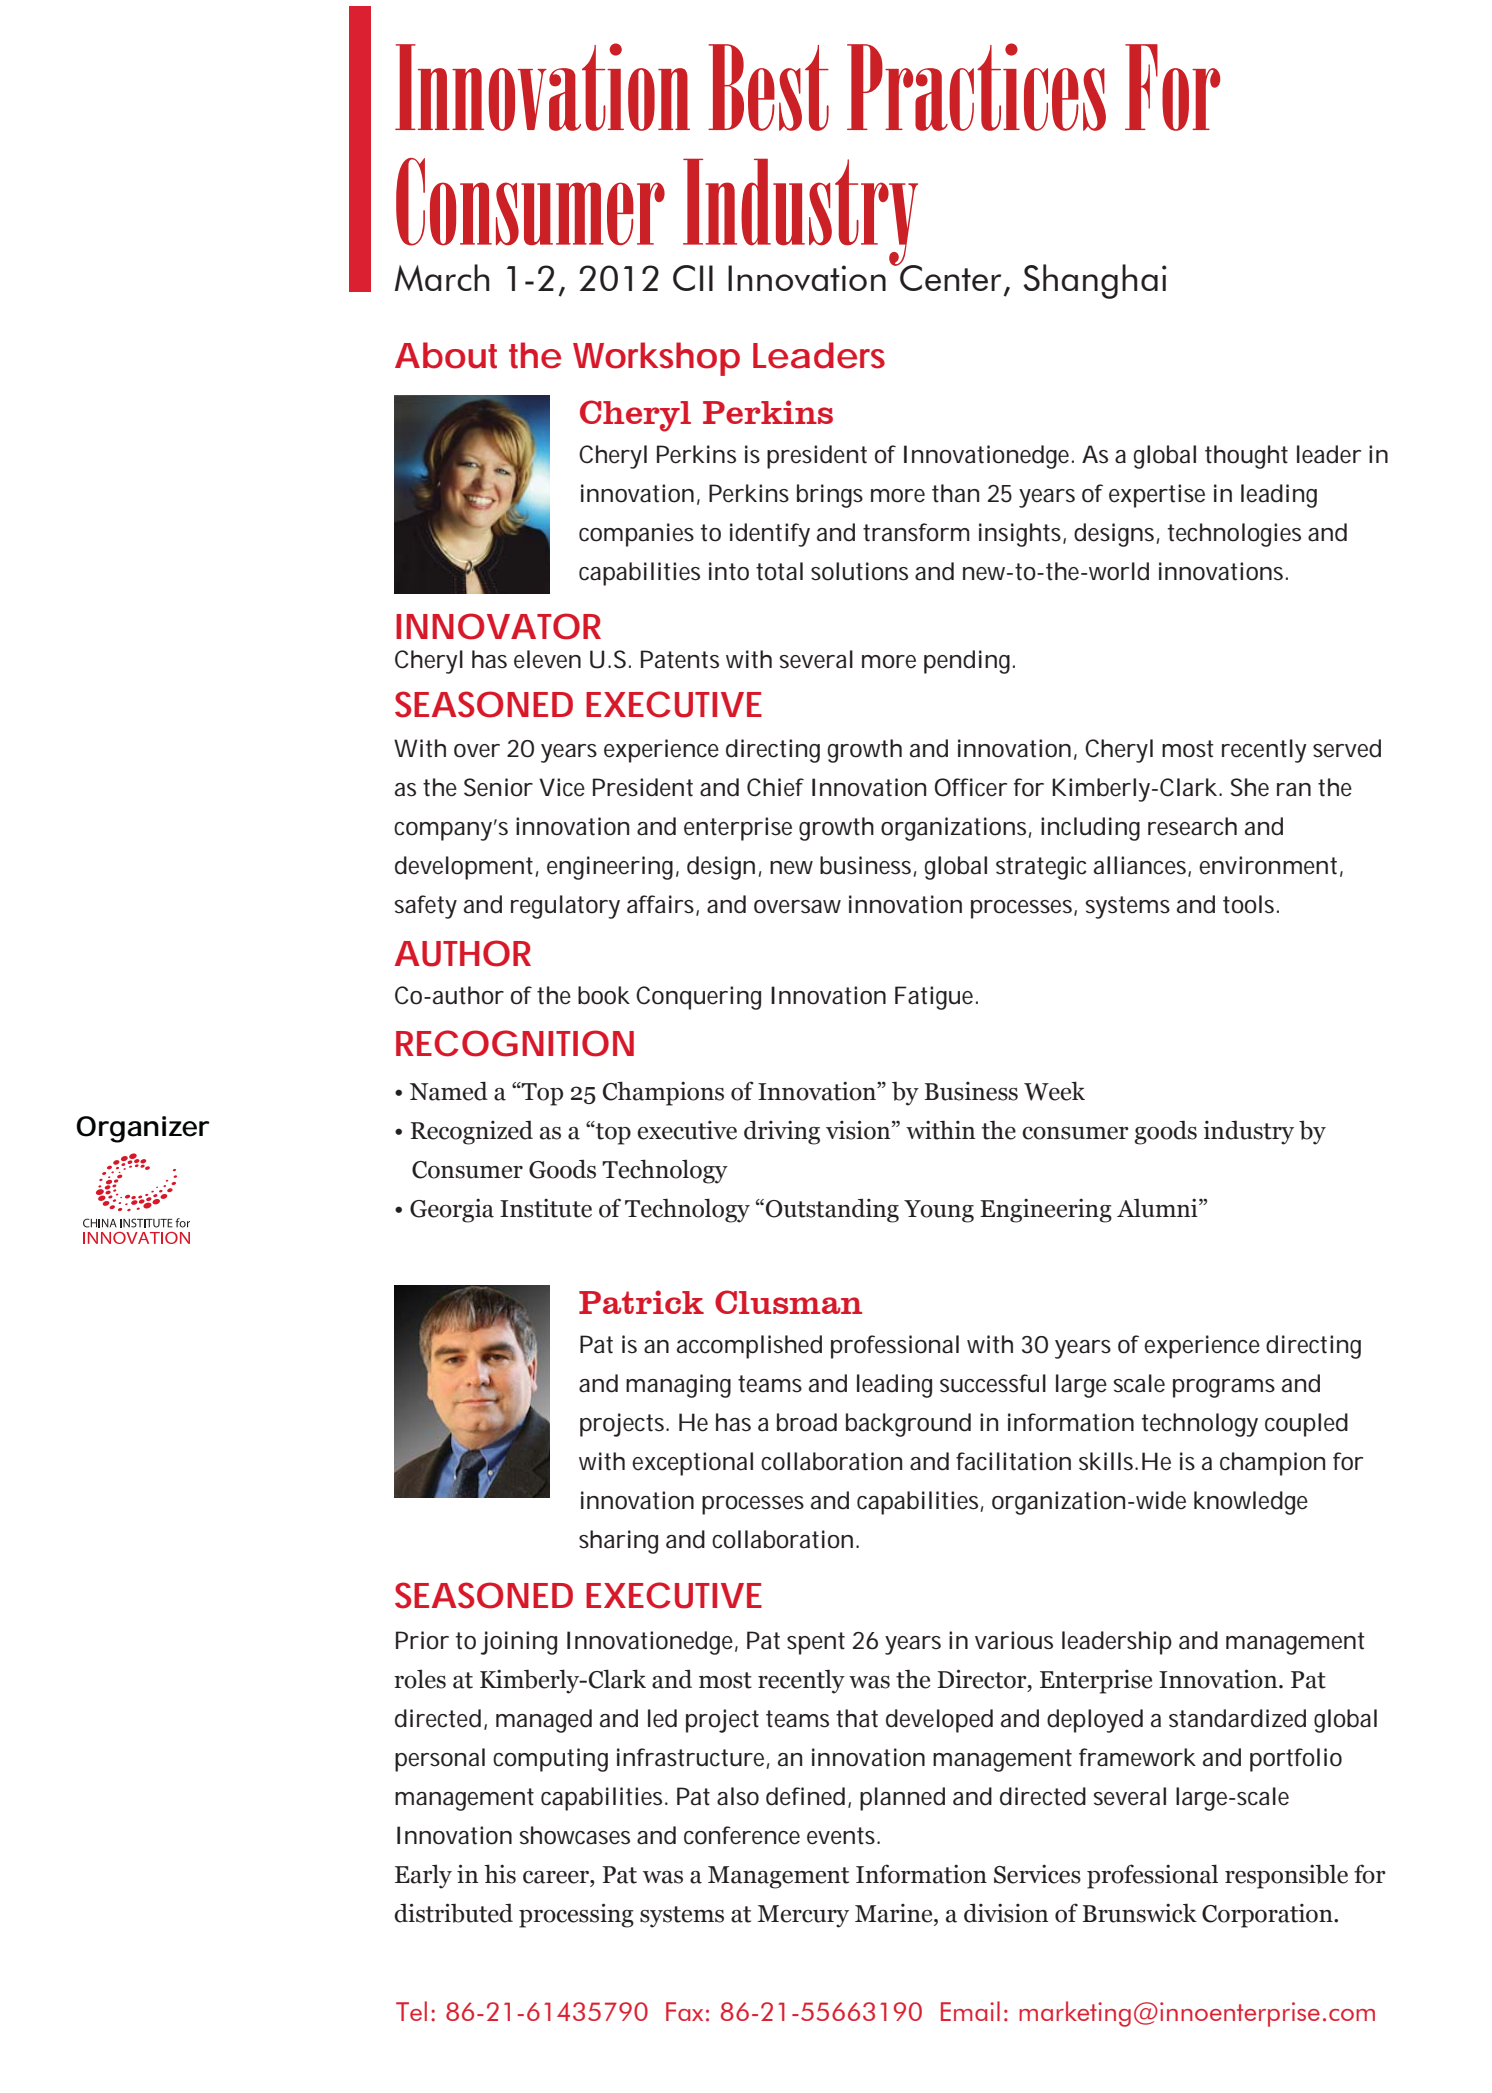  What do you see at coordinates (442, 277) in the page?
I see `March` at bounding box center [442, 277].
